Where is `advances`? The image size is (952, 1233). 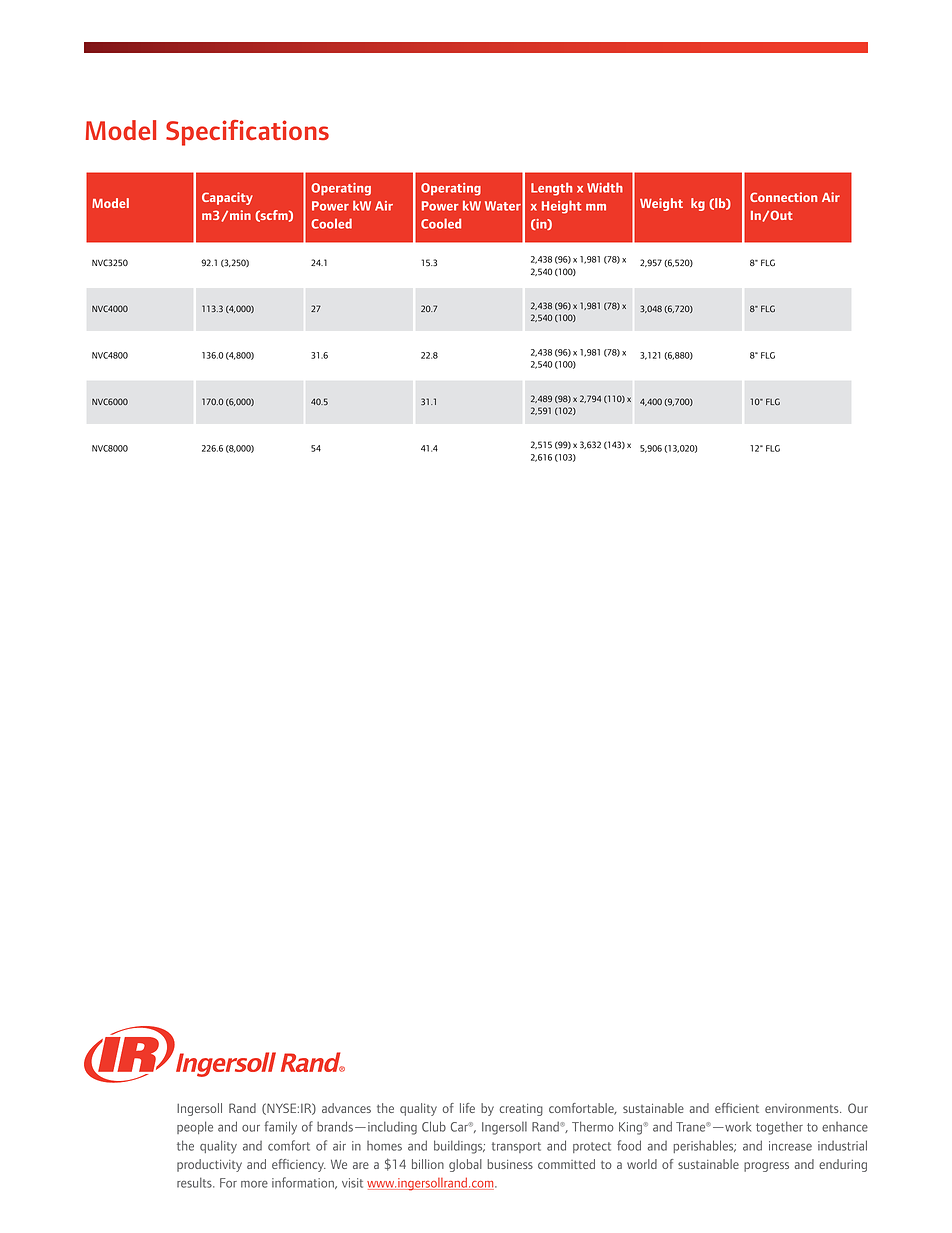
advances is located at coordinates (346, 1108).
